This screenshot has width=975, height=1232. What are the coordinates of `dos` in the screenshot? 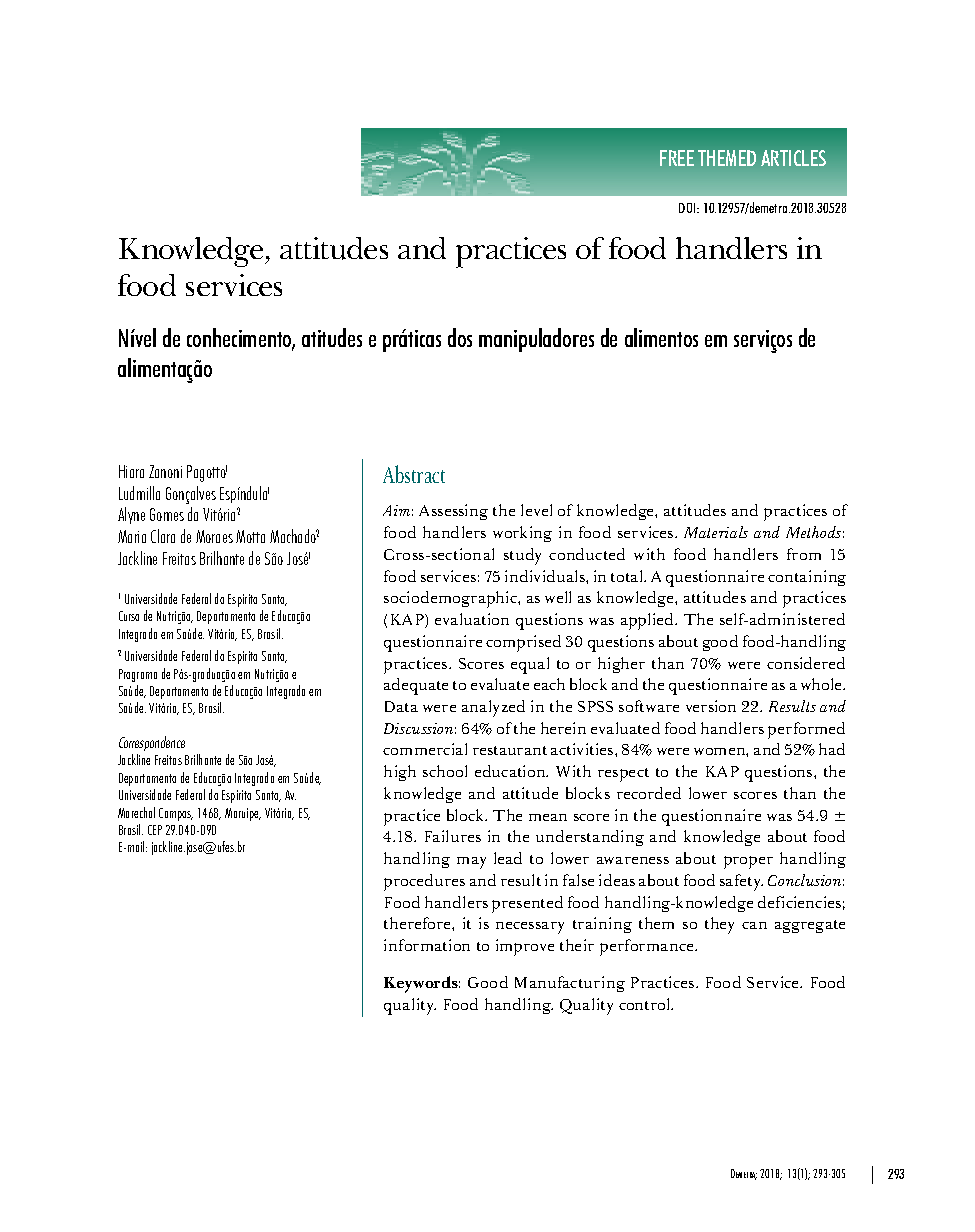 It's located at (460, 337).
